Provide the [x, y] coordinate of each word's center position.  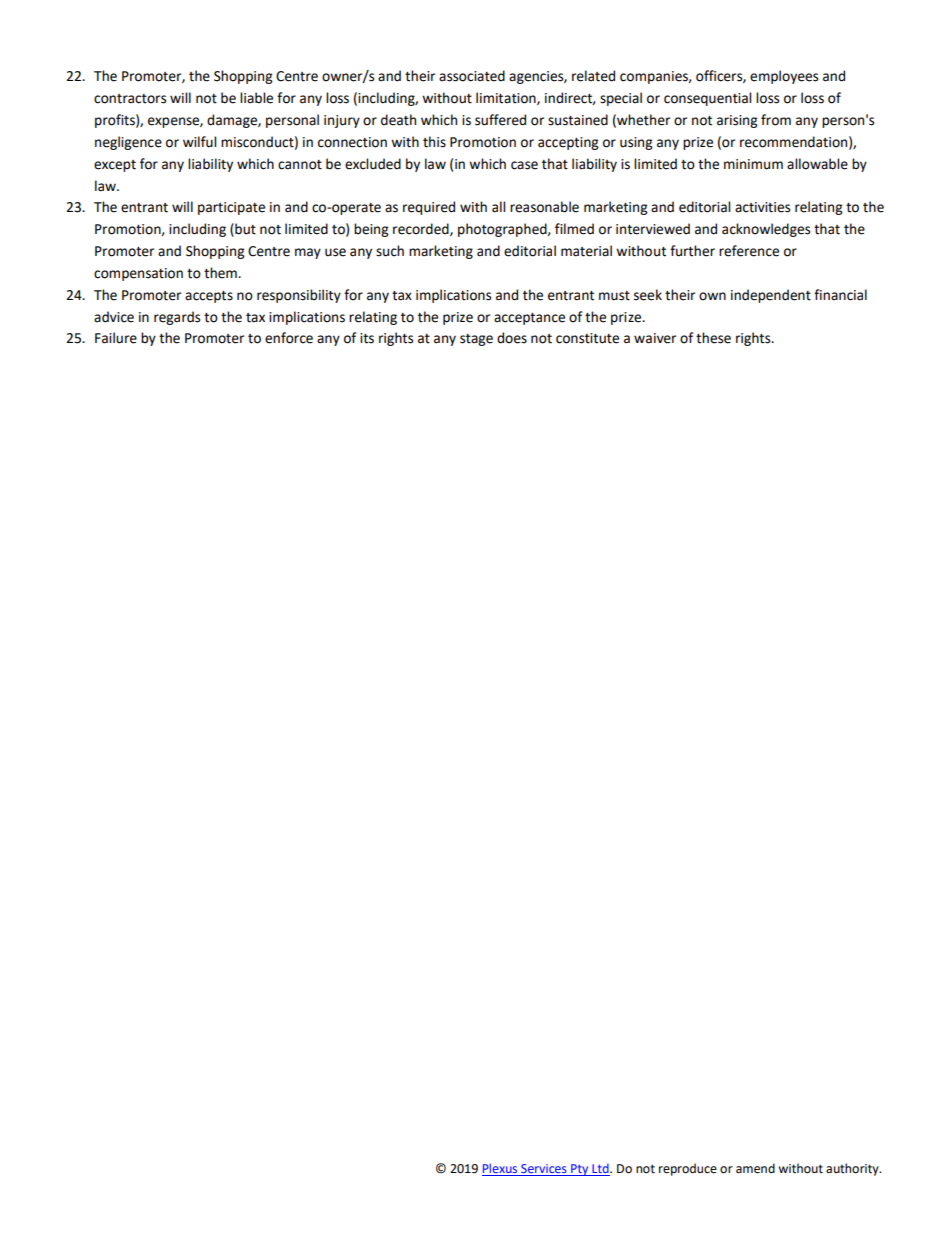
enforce [289, 338]
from [776, 120]
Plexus [501, 1169]
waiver [655, 338]
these [713, 338]
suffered [500, 120]
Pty [580, 1170]
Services [544, 1170]
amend [755, 1168]
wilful [199, 142]
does [512, 338]
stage [476, 340]
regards [177, 318]
